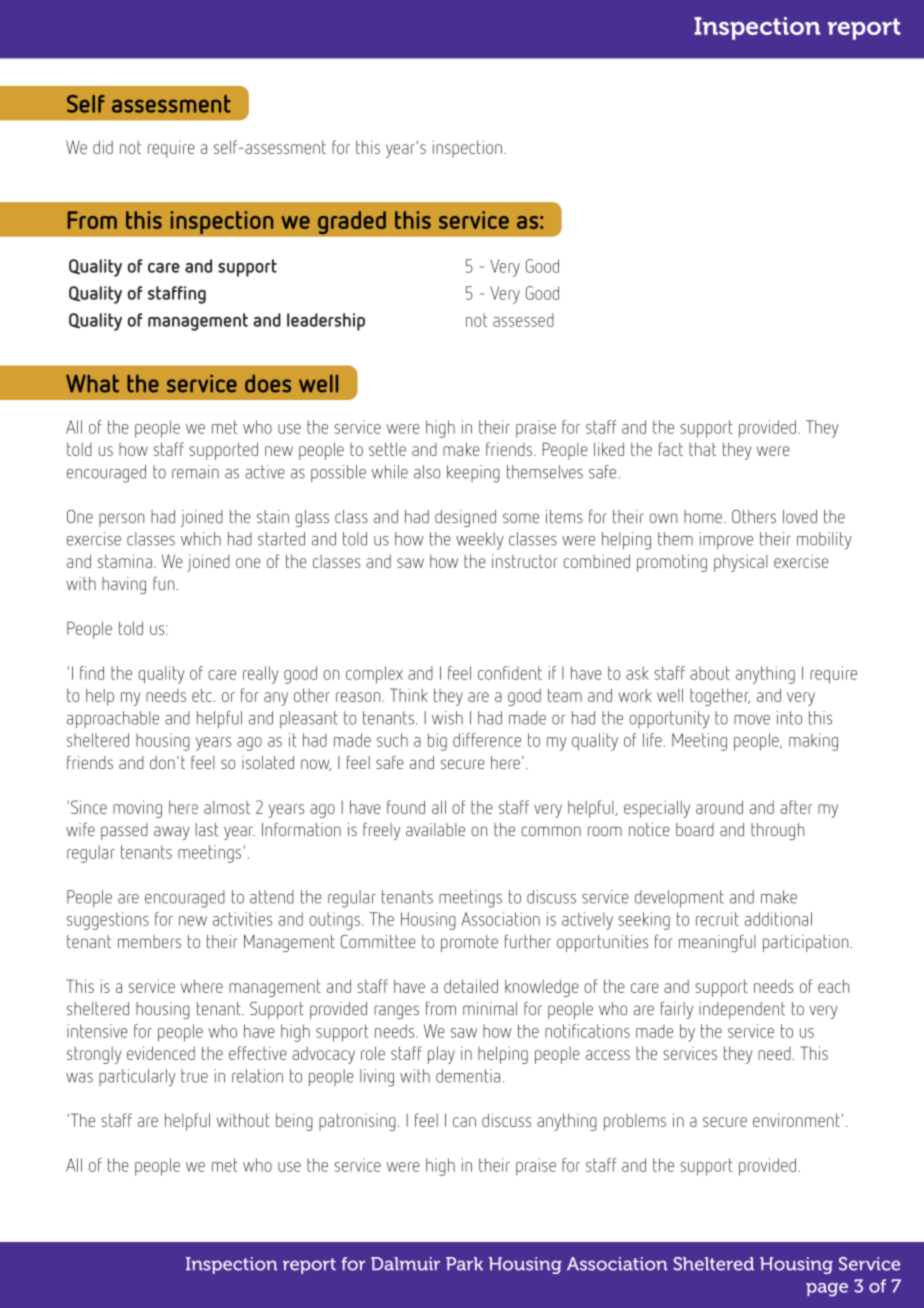 This document has height=1308, width=924. What do you see at coordinates (435, 829) in the document?
I see `available` at bounding box center [435, 829].
